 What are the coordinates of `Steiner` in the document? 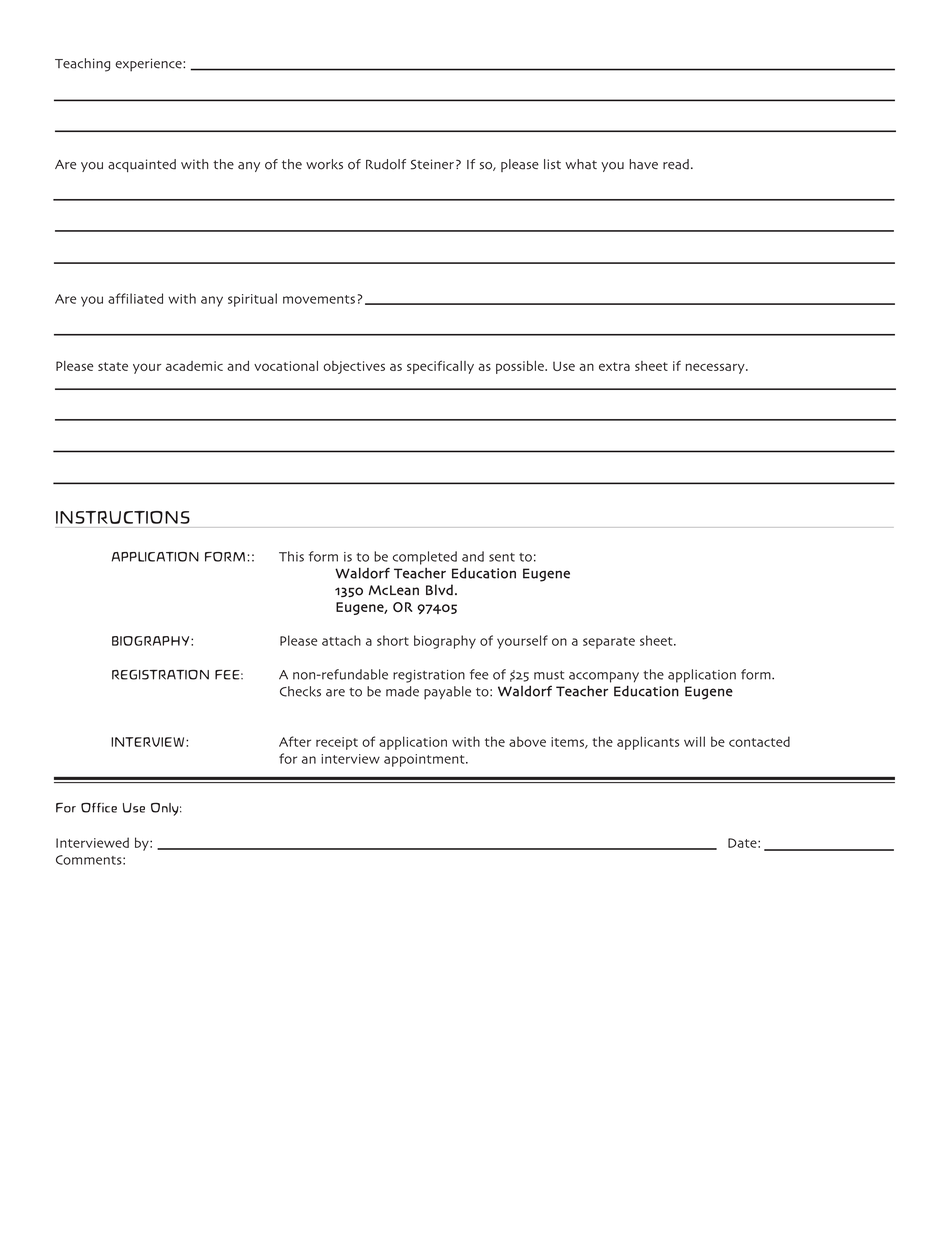 It's located at (432, 164).
